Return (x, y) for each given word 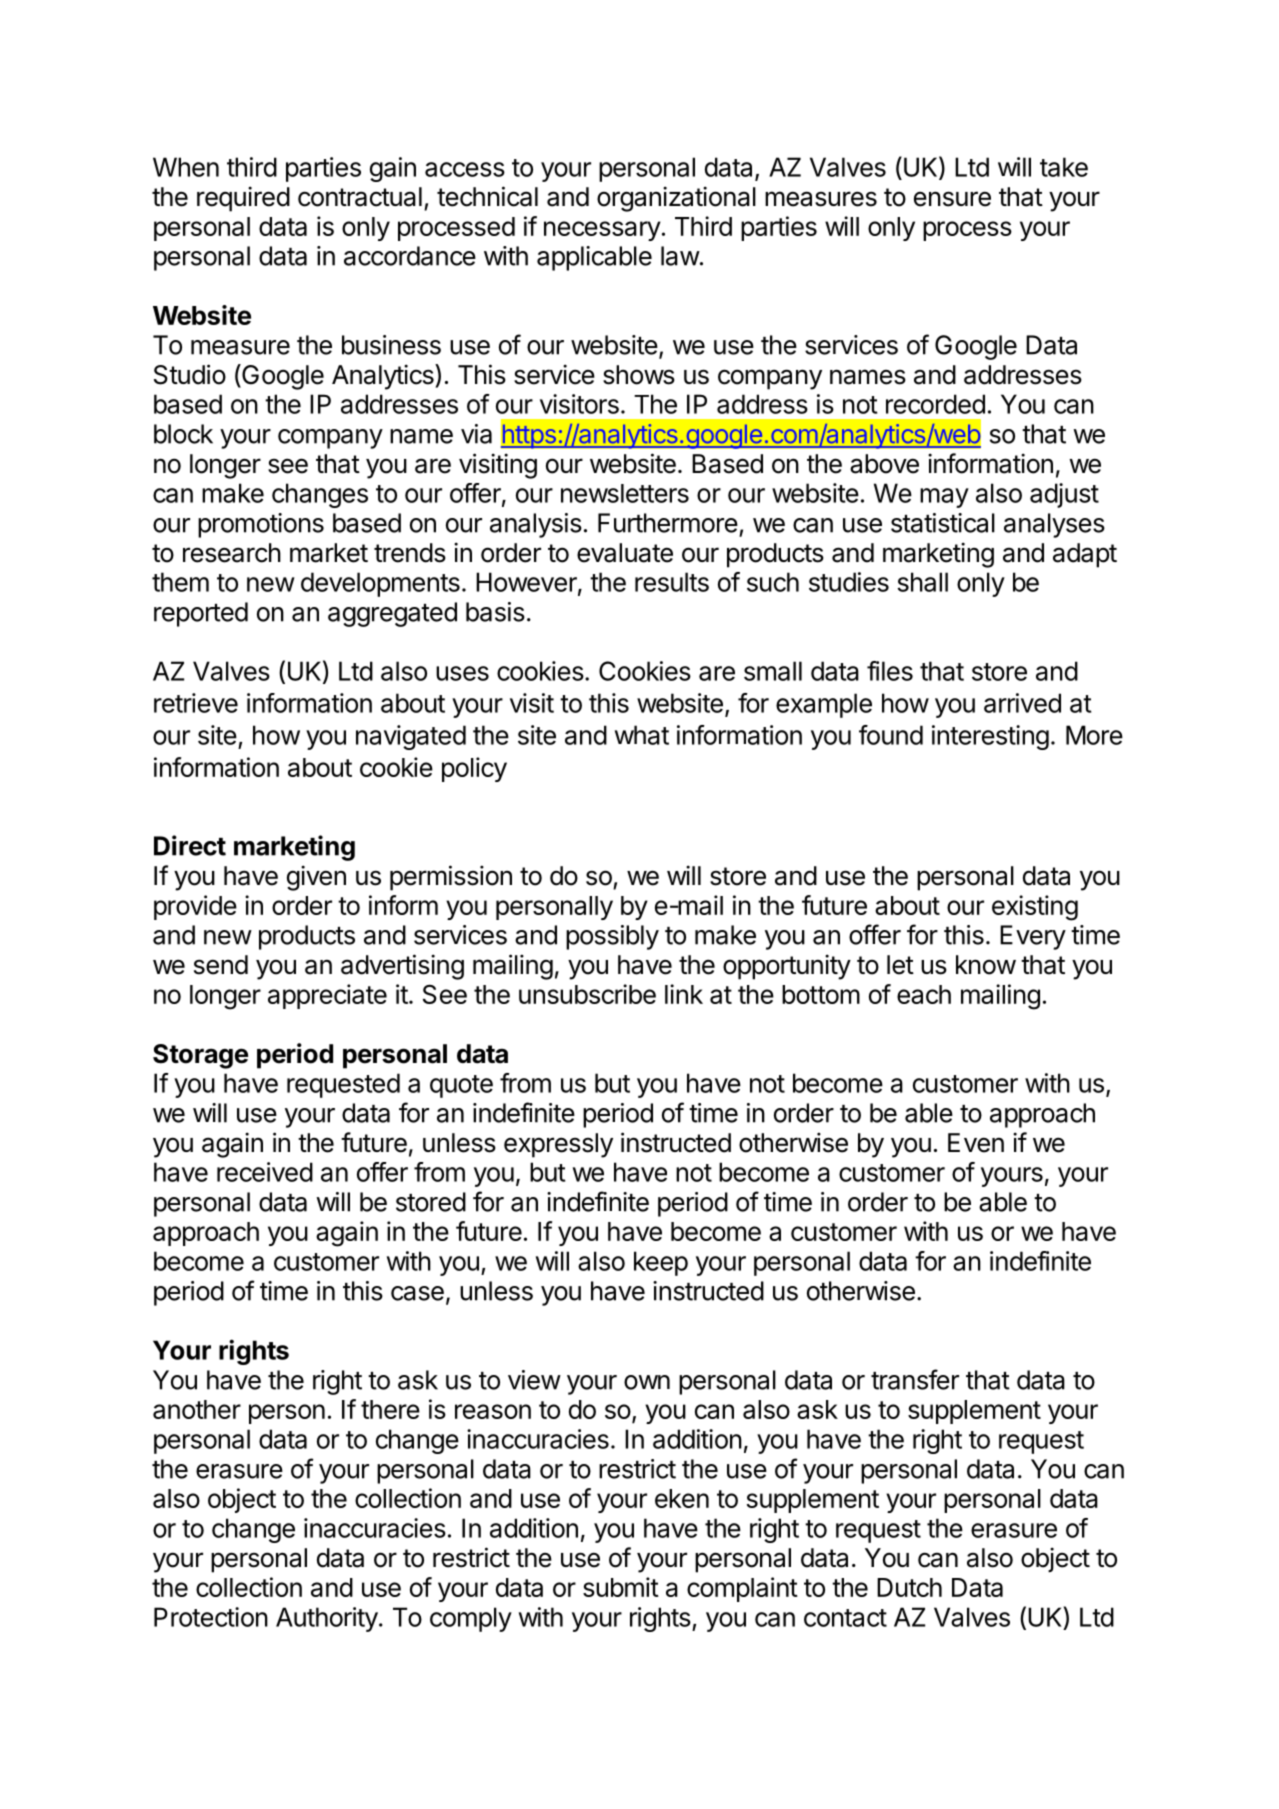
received (265, 1172)
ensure (952, 199)
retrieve (196, 703)
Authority (327, 1619)
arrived (1022, 703)
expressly (558, 1145)
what (642, 735)
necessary (602, 231)
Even (976, 1143)
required (243, 199)
